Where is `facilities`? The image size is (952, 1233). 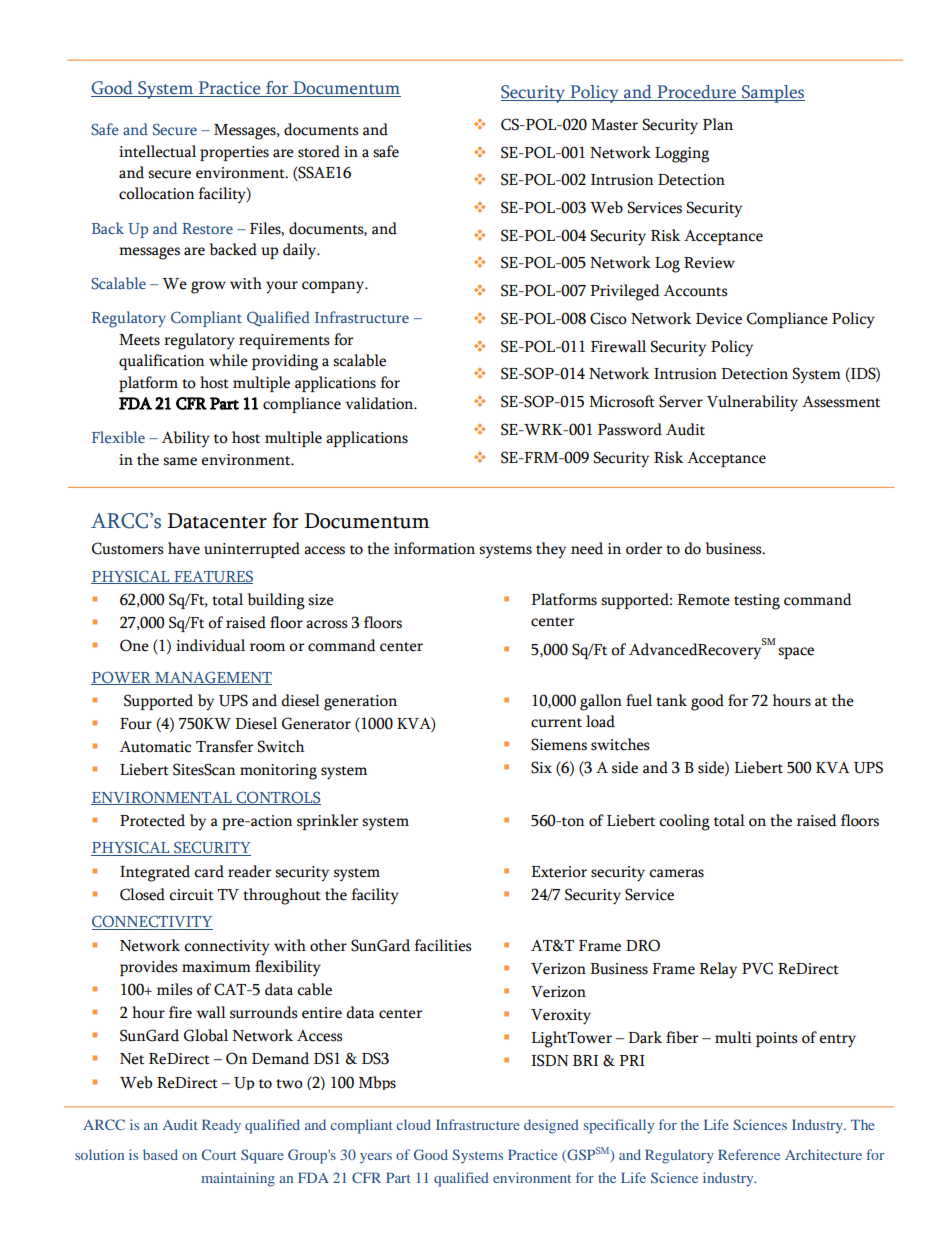
facilities is located at coordinates (442, 945).
